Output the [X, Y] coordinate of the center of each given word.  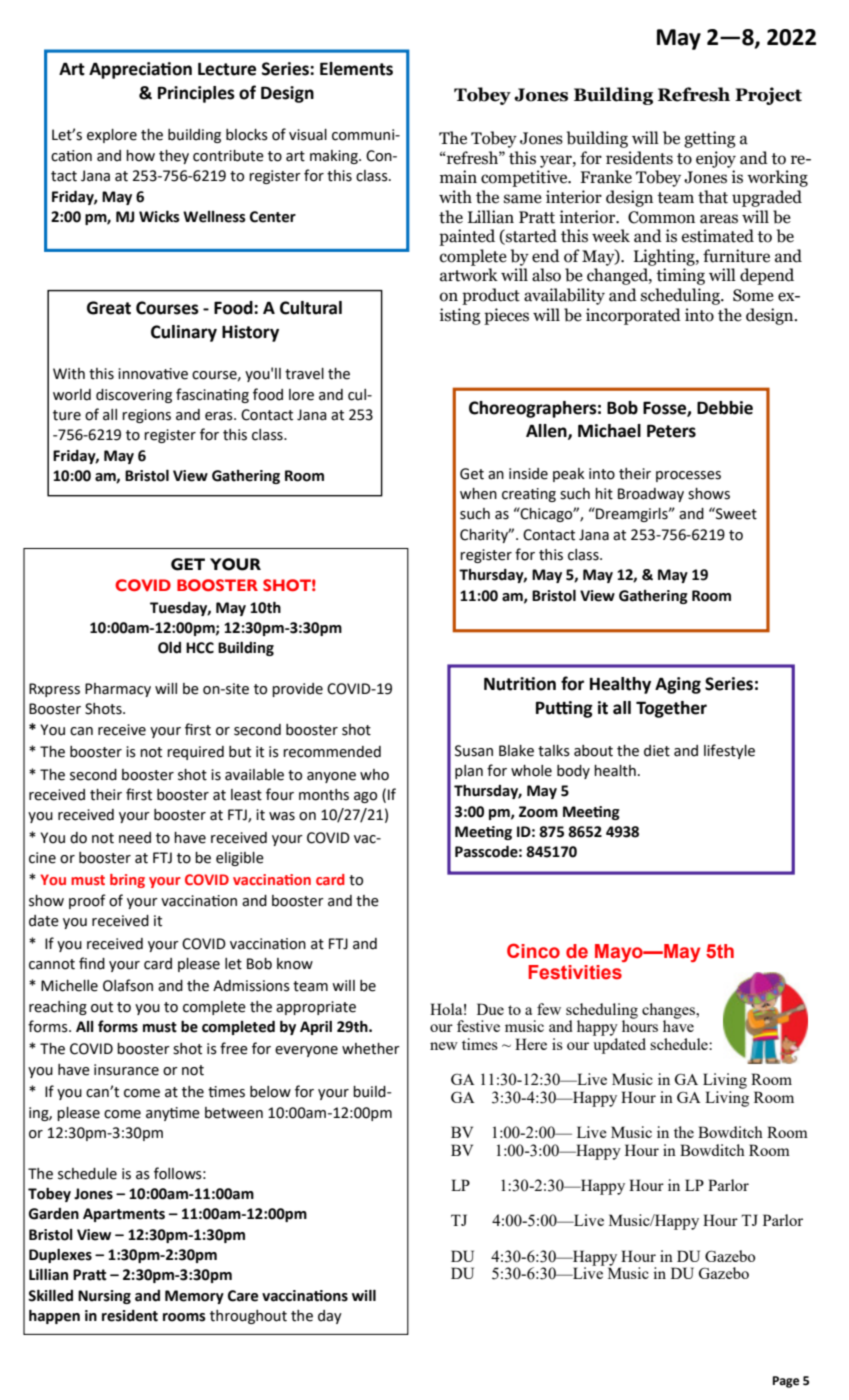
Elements [356, 69]
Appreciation [140, 70]
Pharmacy [118, 690]
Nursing [104, 1297]
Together [671, 709]
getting [710, 139]
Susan [474, 751]
